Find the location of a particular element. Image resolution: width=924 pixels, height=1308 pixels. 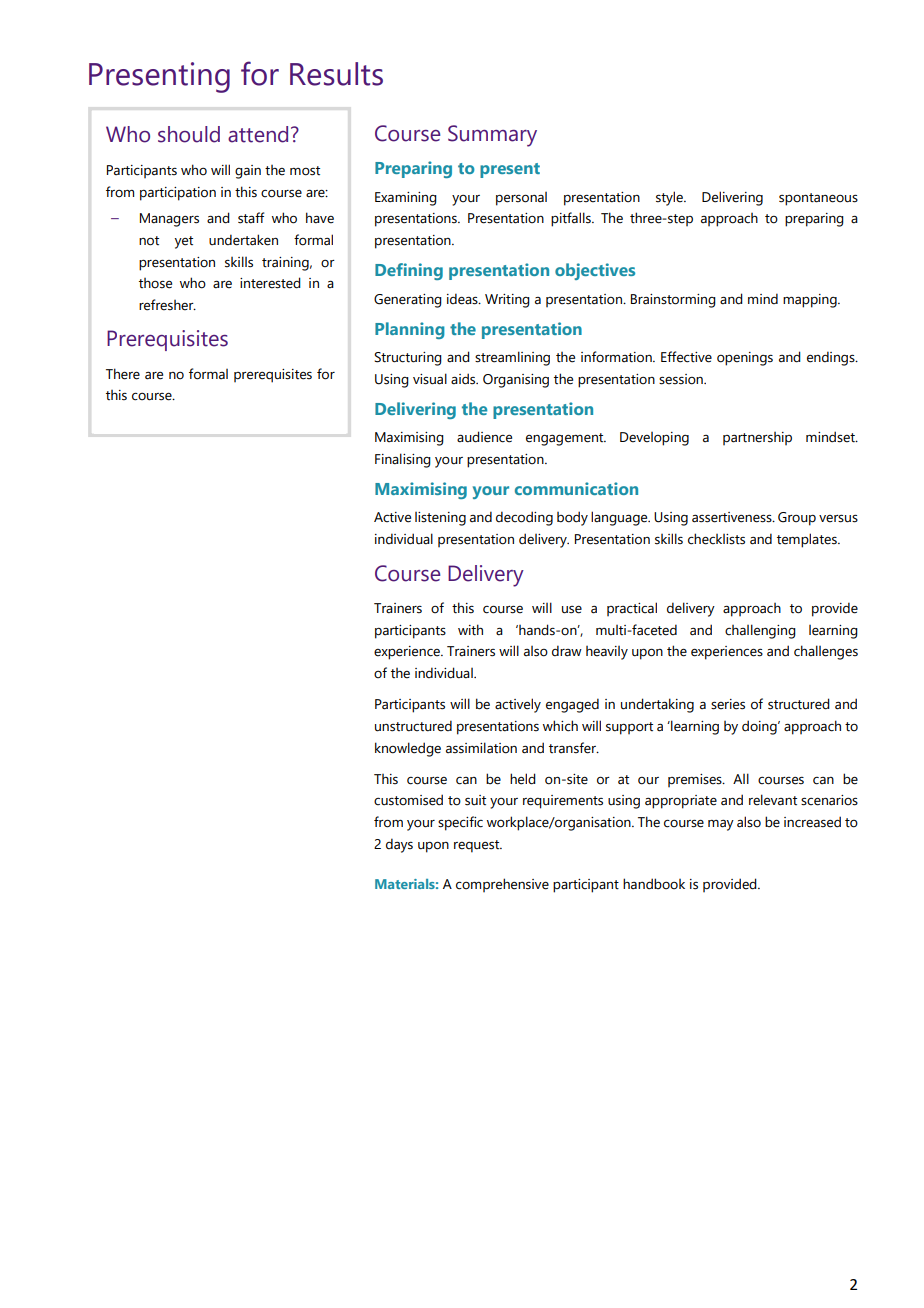

refresher is located at coordinates (167, 305).
